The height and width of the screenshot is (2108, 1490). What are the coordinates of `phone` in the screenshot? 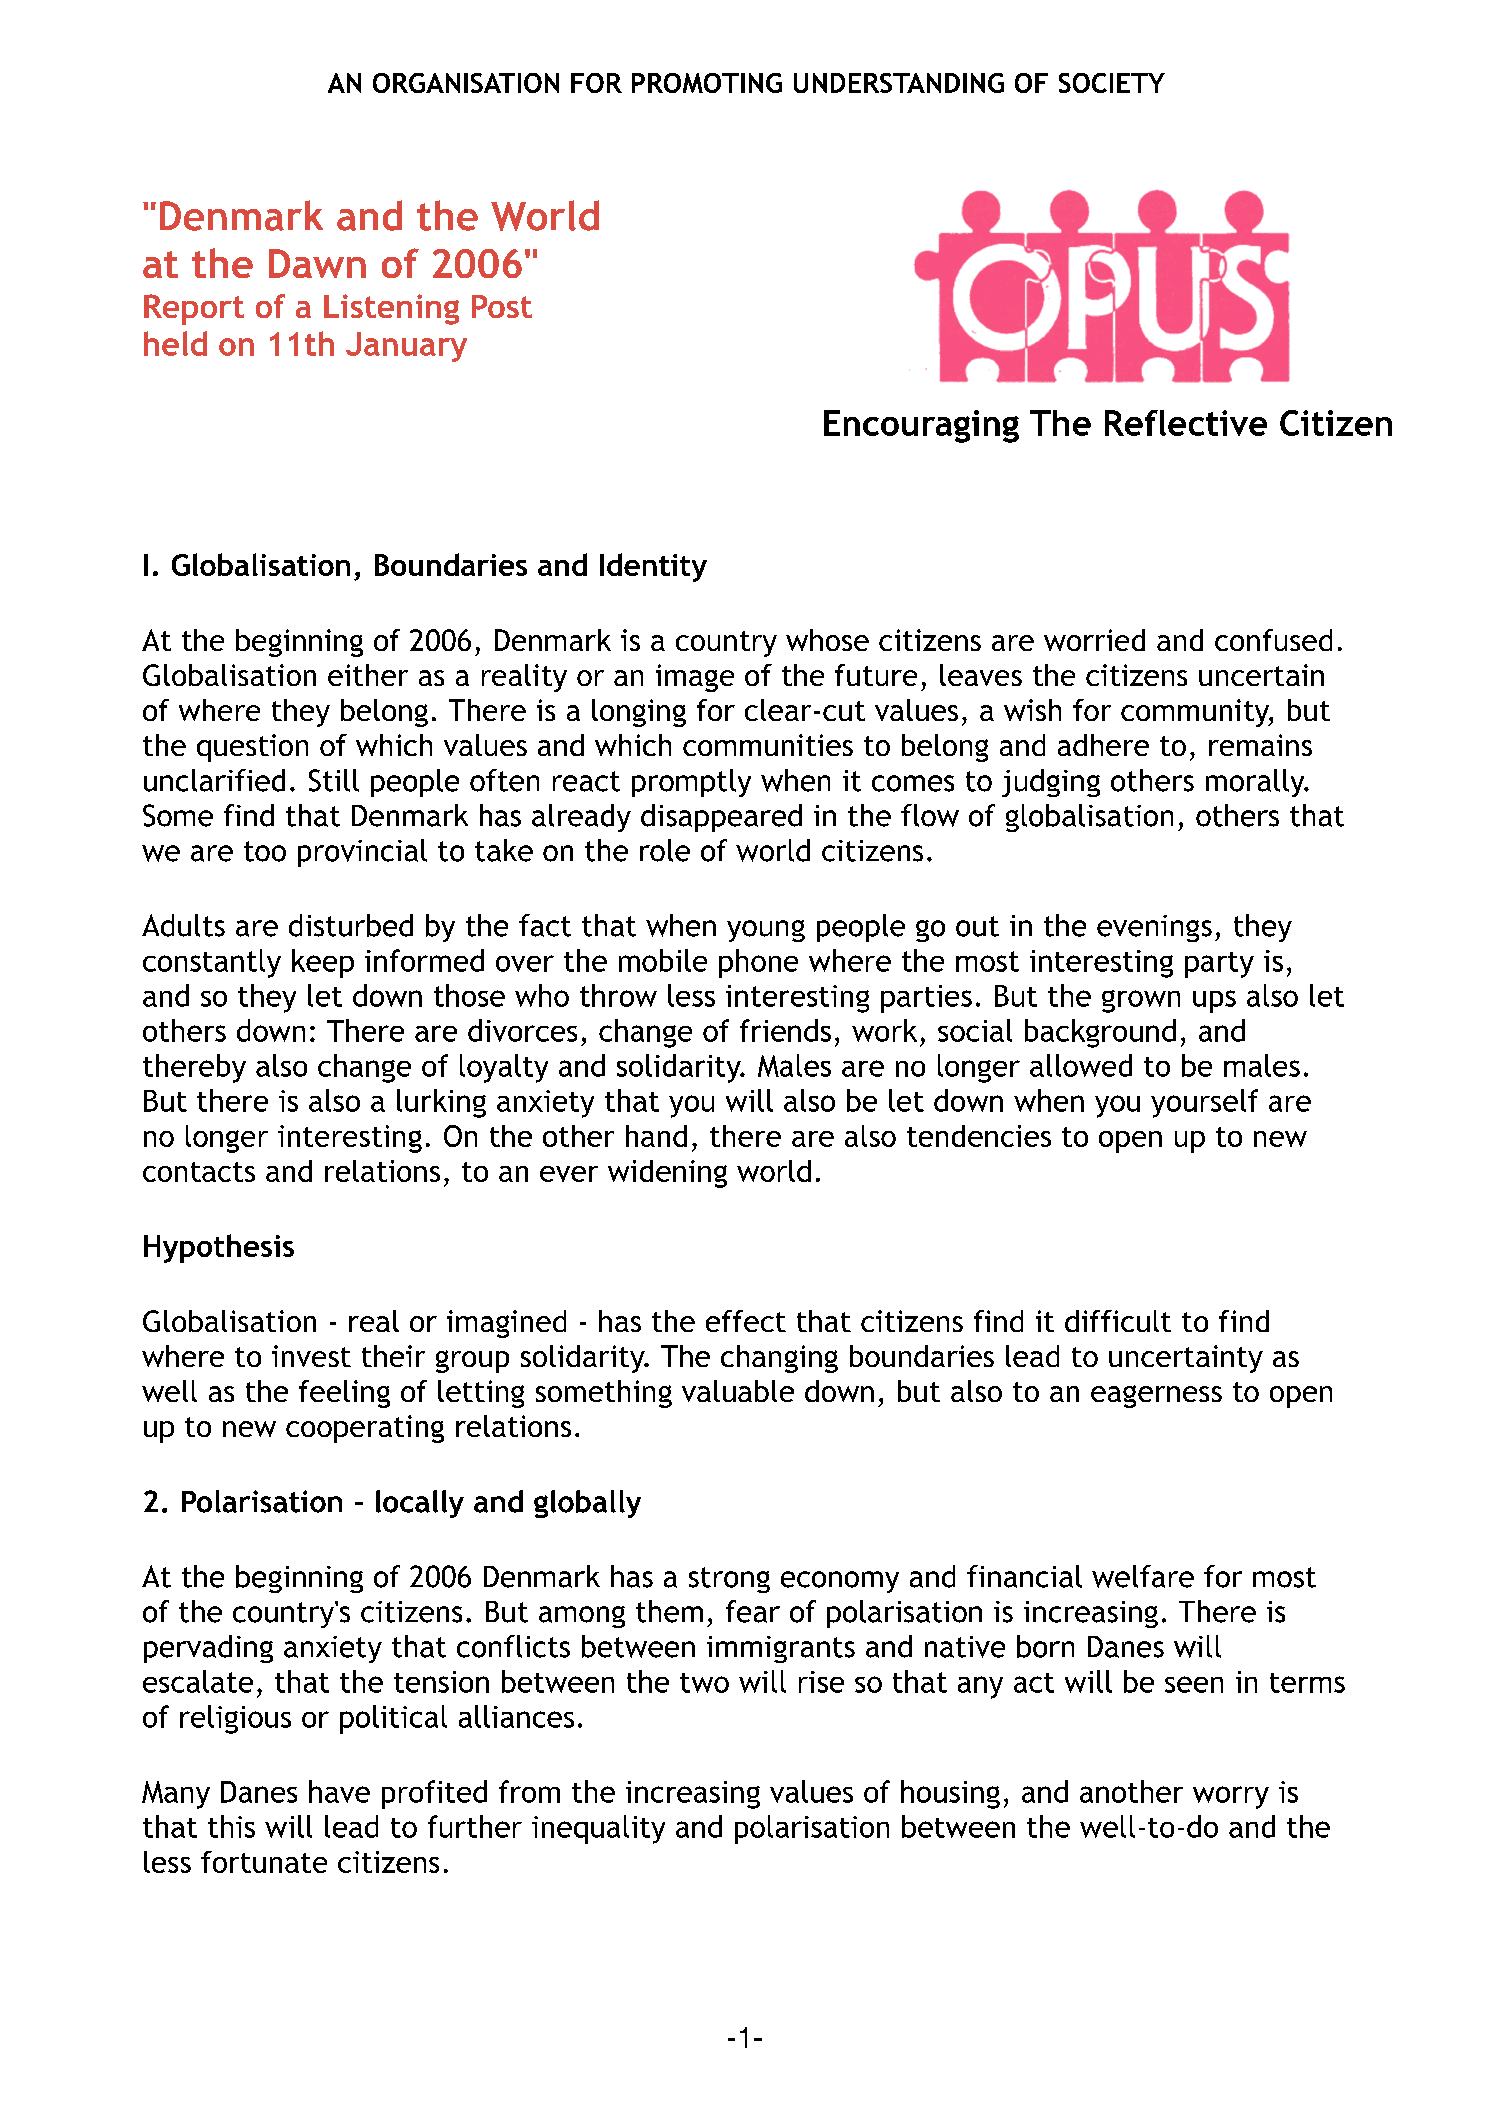 It's located at (758, 963).
